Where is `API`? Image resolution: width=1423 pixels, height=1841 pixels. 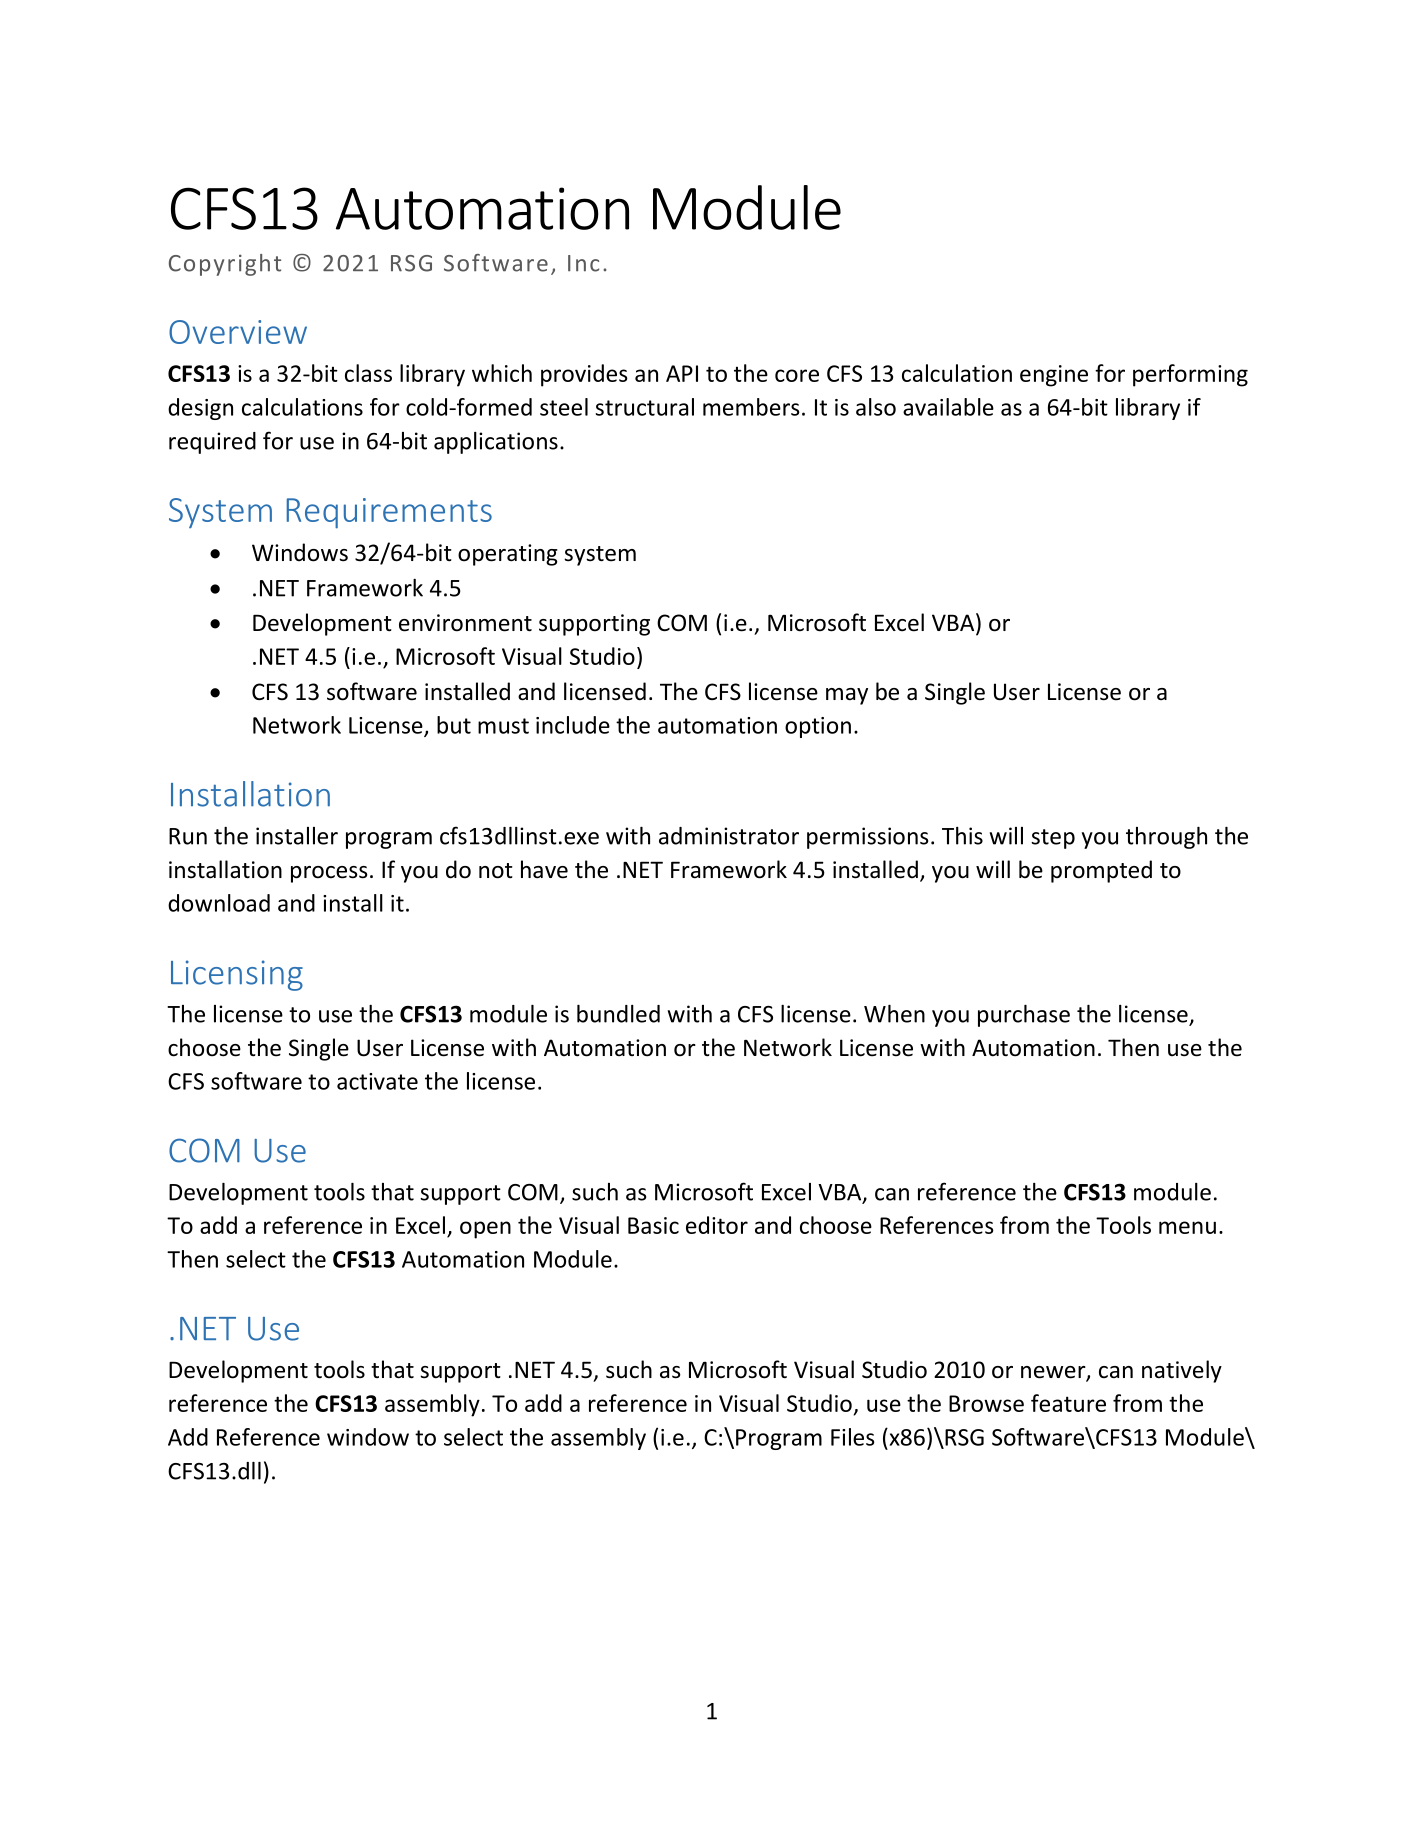 API is located at coordinates (682, 373).
